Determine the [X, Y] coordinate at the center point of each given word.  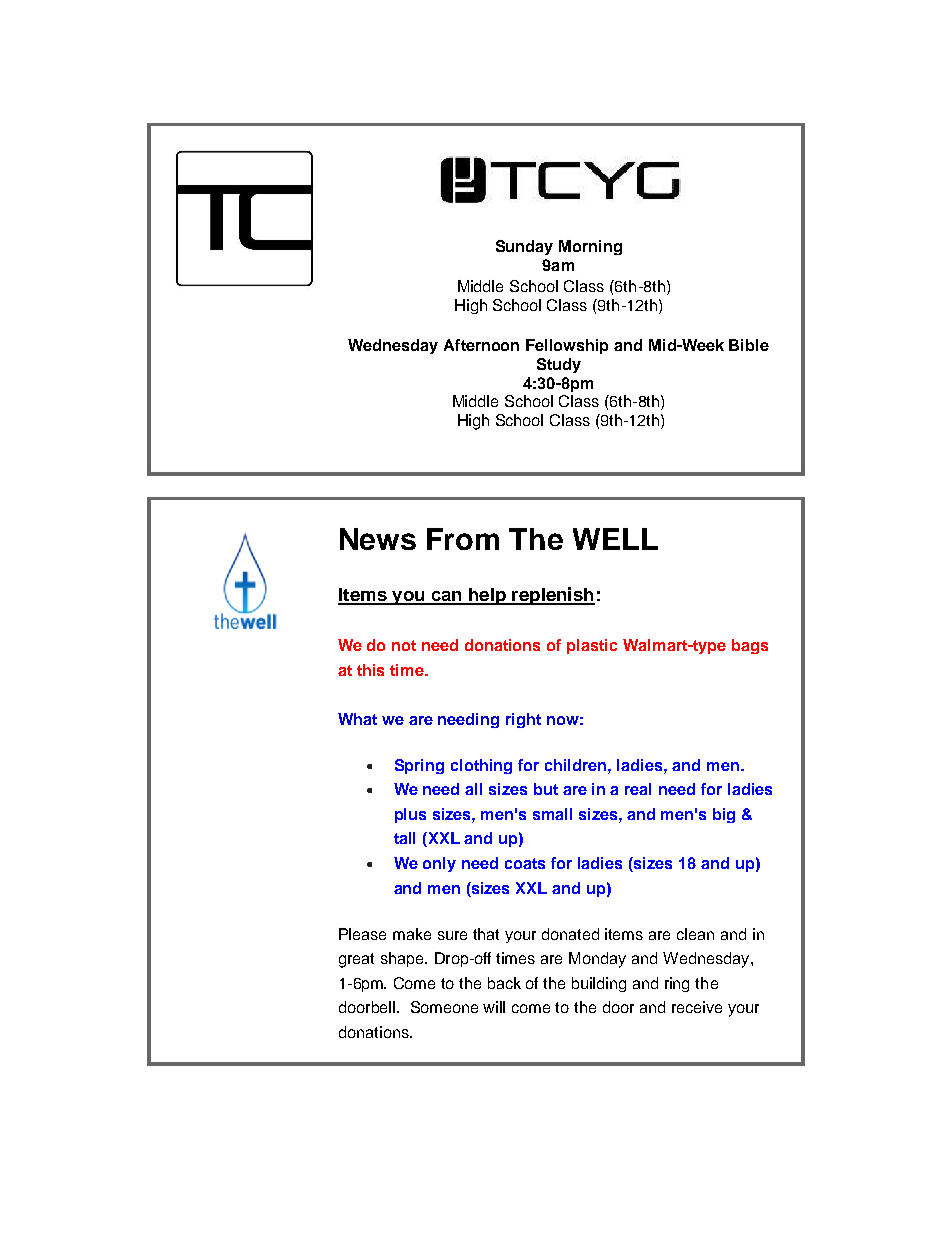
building [599, 984]
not [404, 645]
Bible [749, 345]
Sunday [524, 247]
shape [403, 959]
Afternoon [481, 345]
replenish [552, 596]
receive [697, 1007]
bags [750, 646]
